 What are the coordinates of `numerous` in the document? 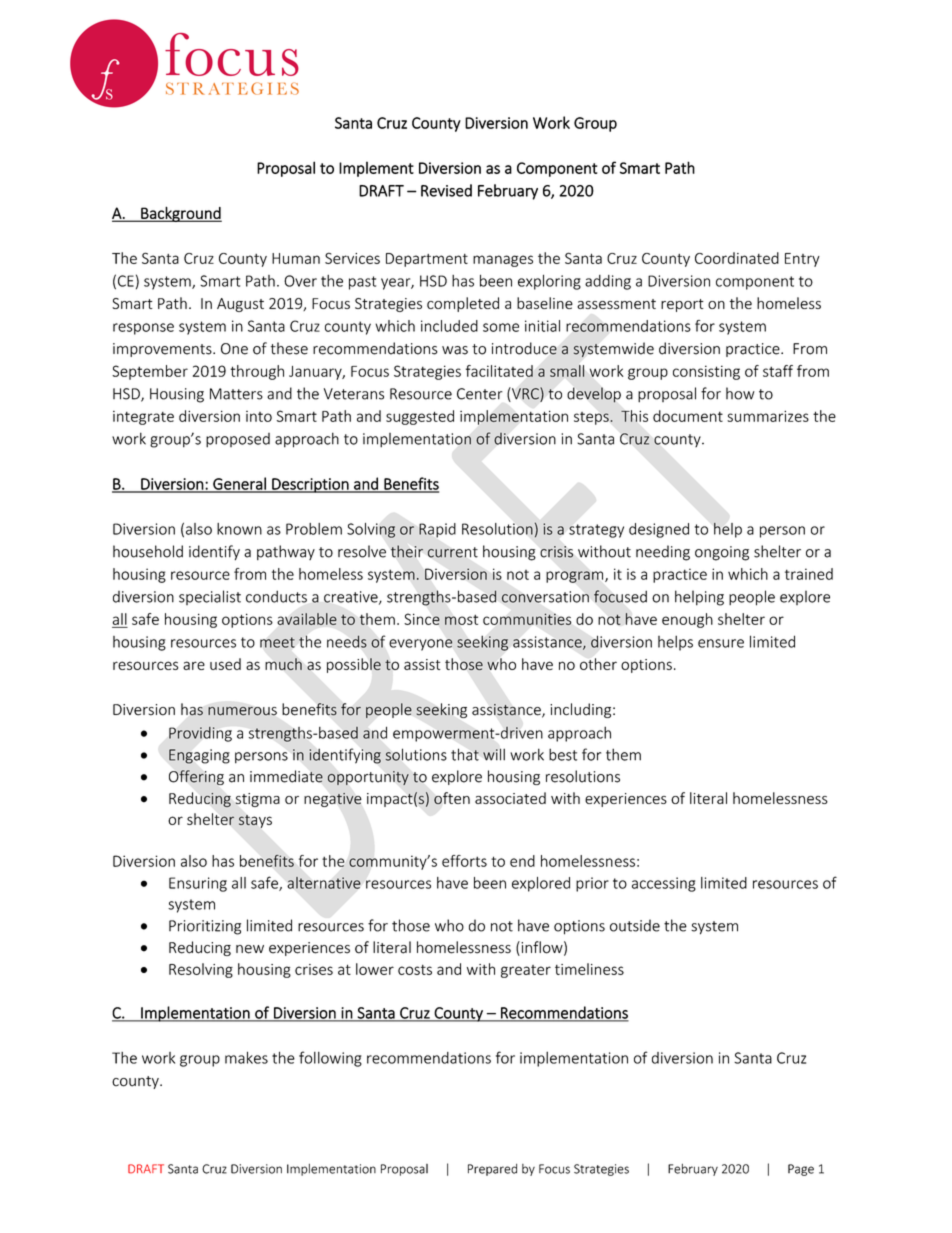 It's located at (242, 711).
